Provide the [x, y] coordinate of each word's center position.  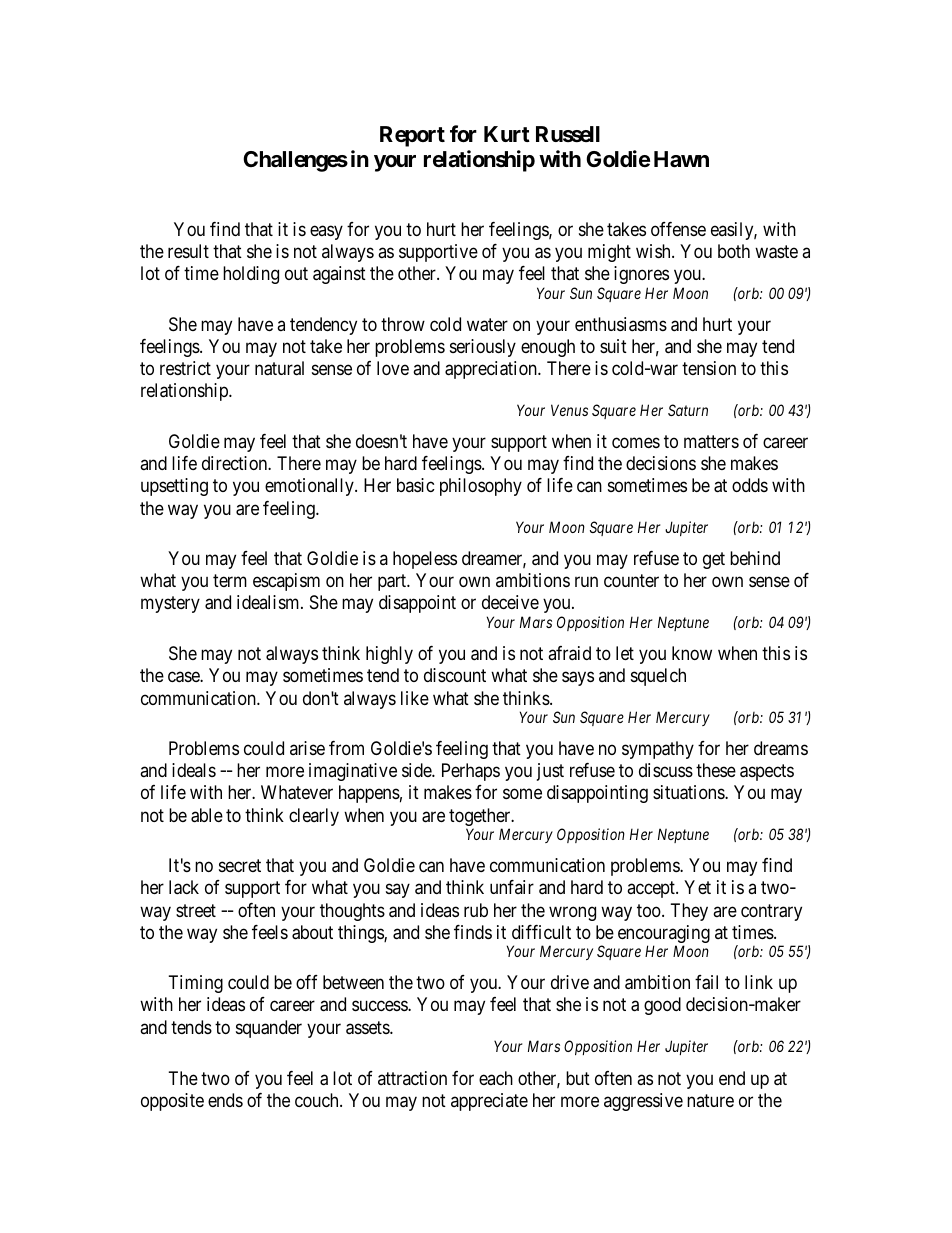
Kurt [507, 134]
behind [755, 558]
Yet [697, 887]
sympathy [658, 750]
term [230, 580]
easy [326, 232]
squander [269, 1029]
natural [279, 368]
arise [307, 748]
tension [709, 368]
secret [240, 866]
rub [476, 910]
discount [455, 675]
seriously [483, 348]
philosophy [481, 487]
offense [678, 229]
